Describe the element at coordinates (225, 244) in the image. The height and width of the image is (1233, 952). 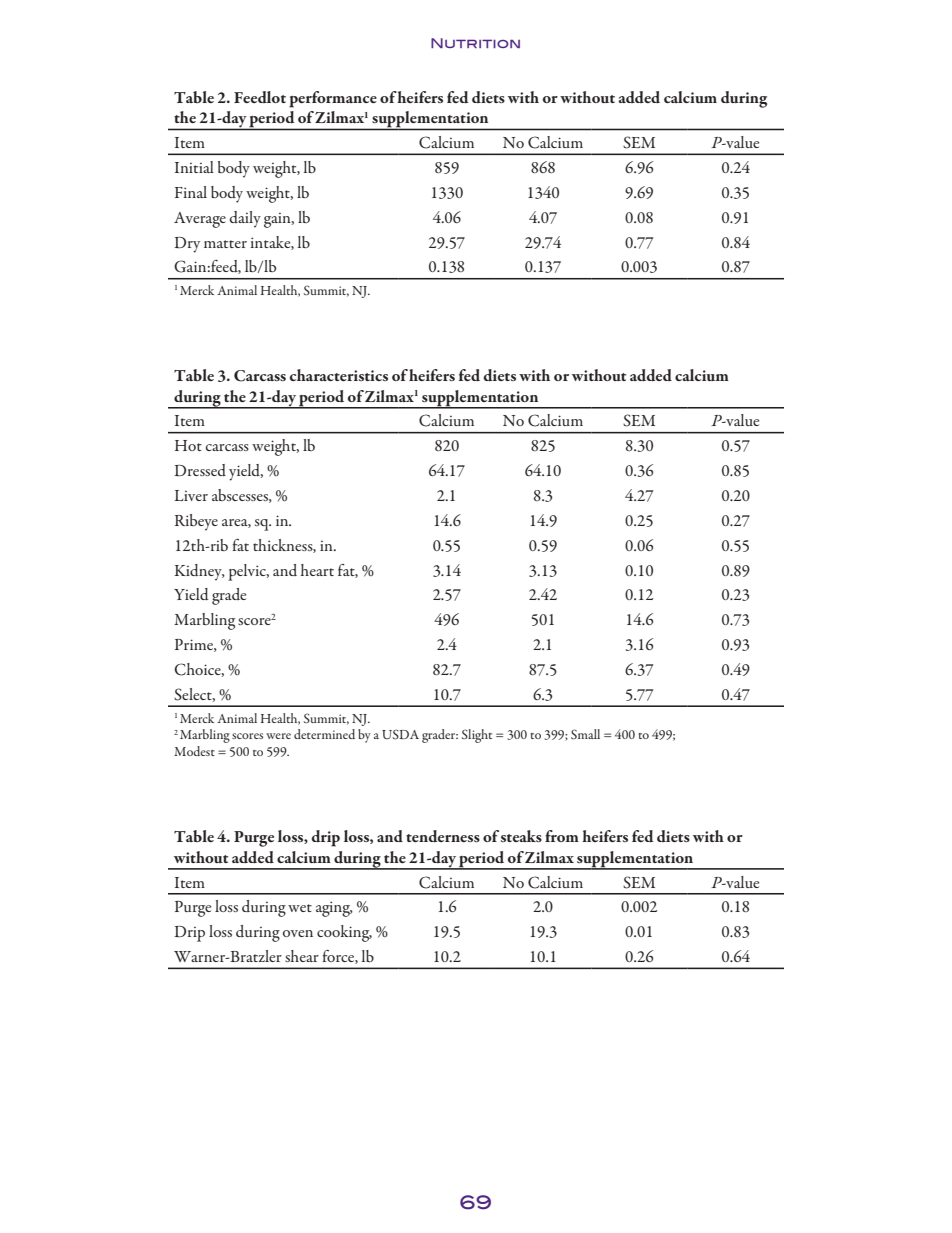
I see `matter` at that location.
